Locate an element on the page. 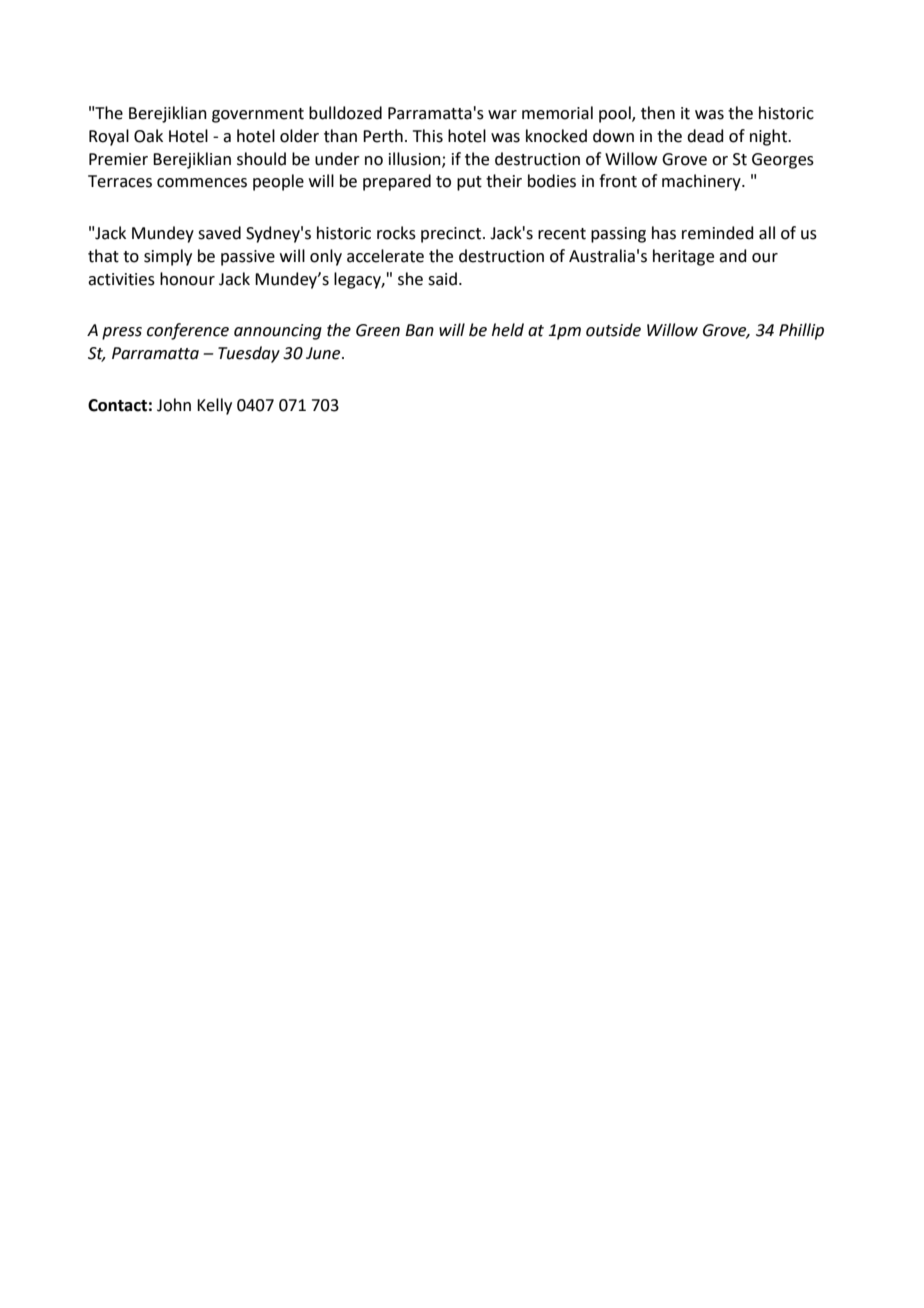  war is located at coordinates (502, 115).
